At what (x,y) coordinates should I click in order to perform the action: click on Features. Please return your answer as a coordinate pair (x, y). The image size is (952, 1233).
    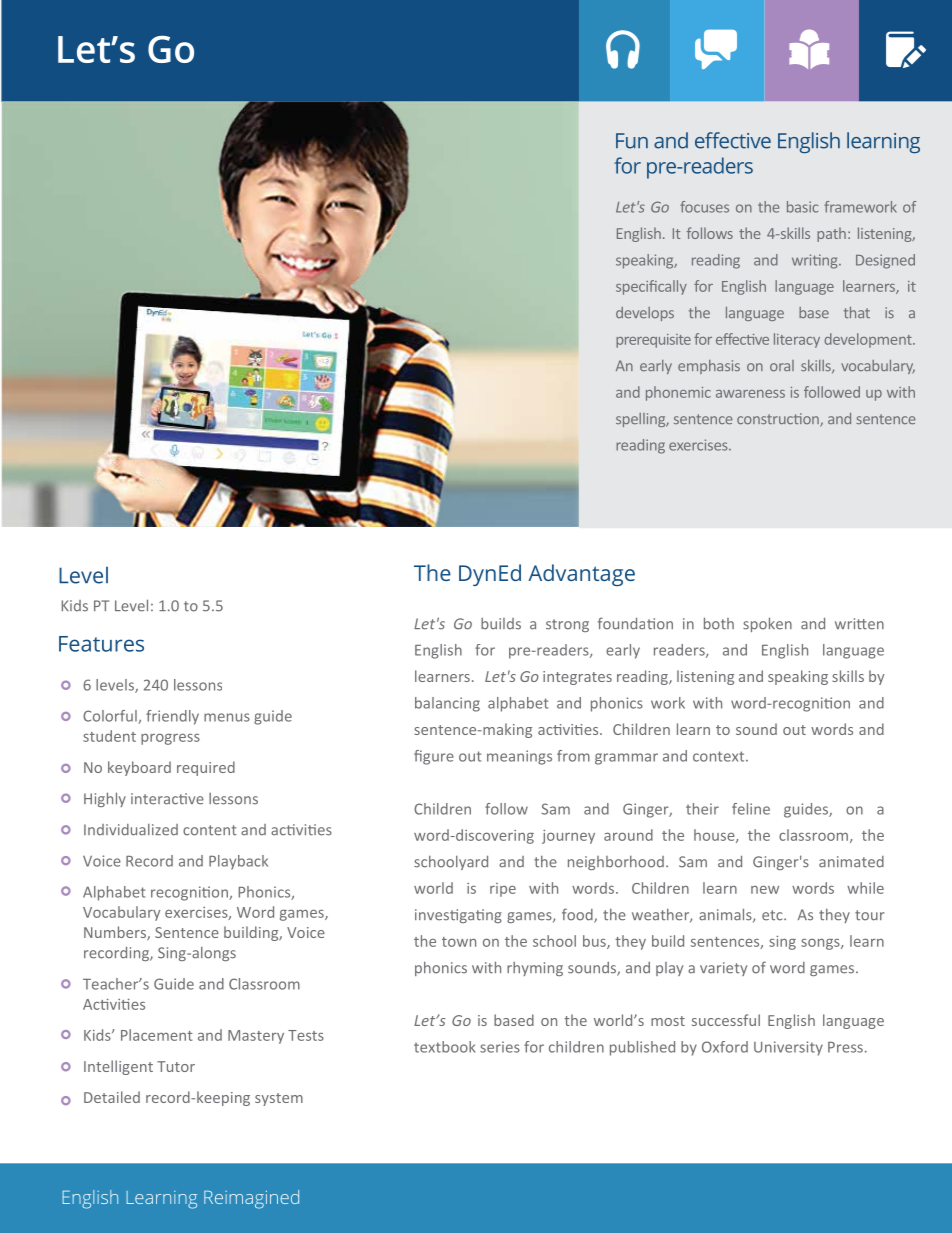
    Looking at the image, I should click on (101, 644).
